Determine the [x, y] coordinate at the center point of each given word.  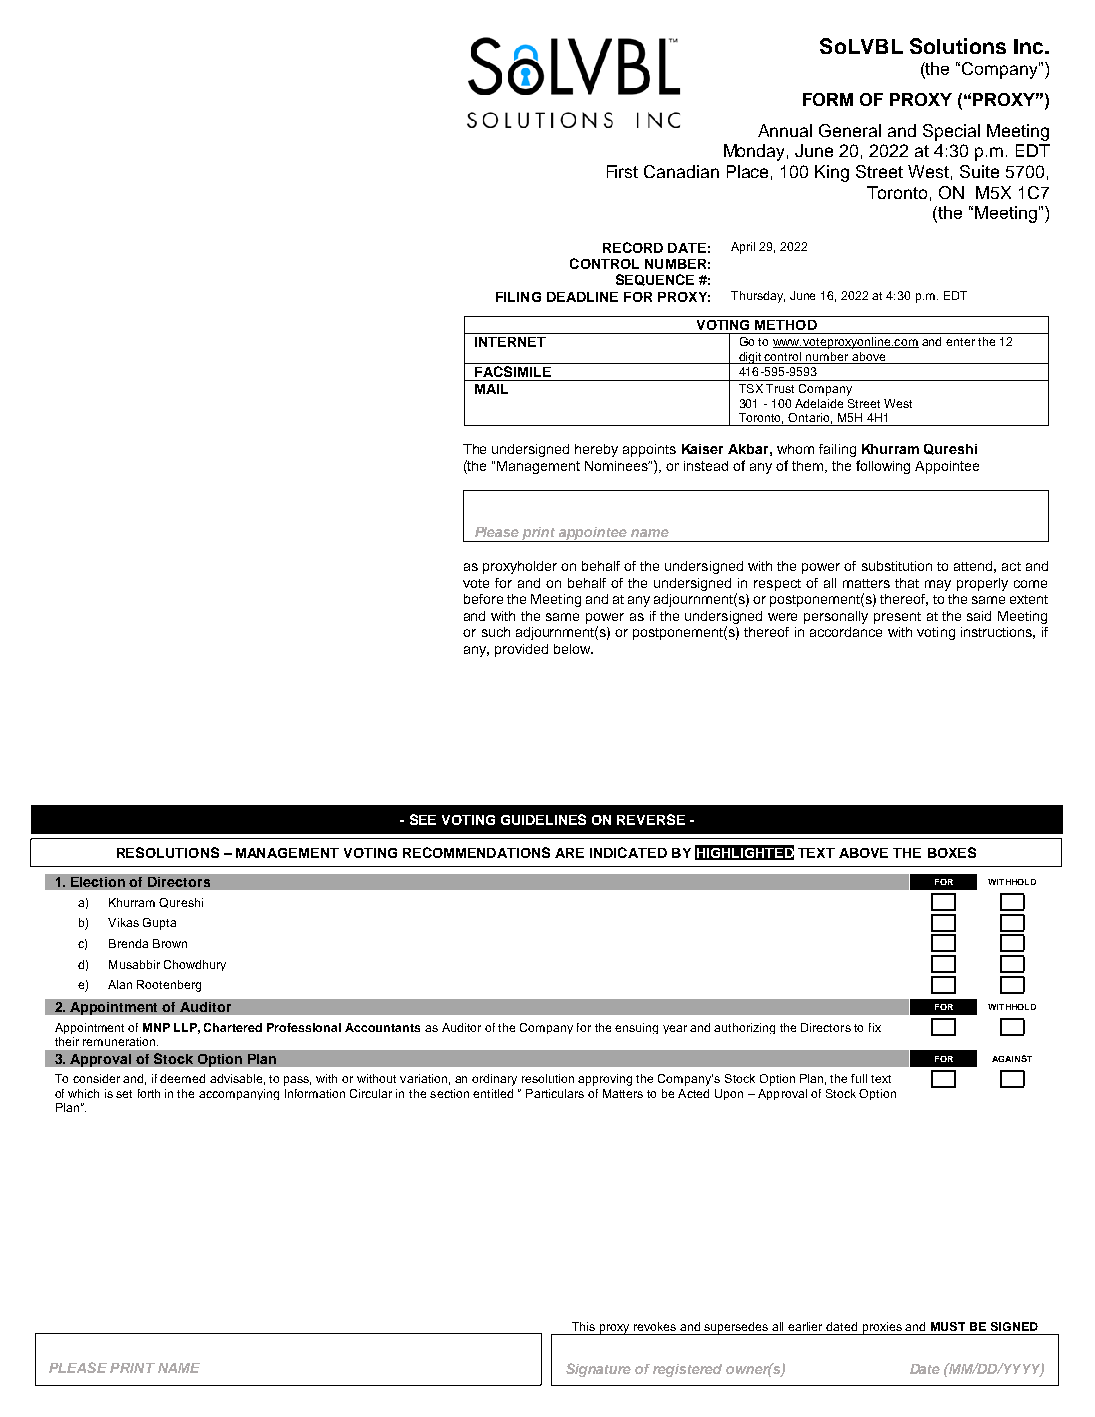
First [622, 171]
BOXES [952, 852]
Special [951, 132]
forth [149, 1093]
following [883, 467]
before [483, 599]
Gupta [159, 924]
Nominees [617, 466]
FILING [518, 297]
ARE [569, 853]
